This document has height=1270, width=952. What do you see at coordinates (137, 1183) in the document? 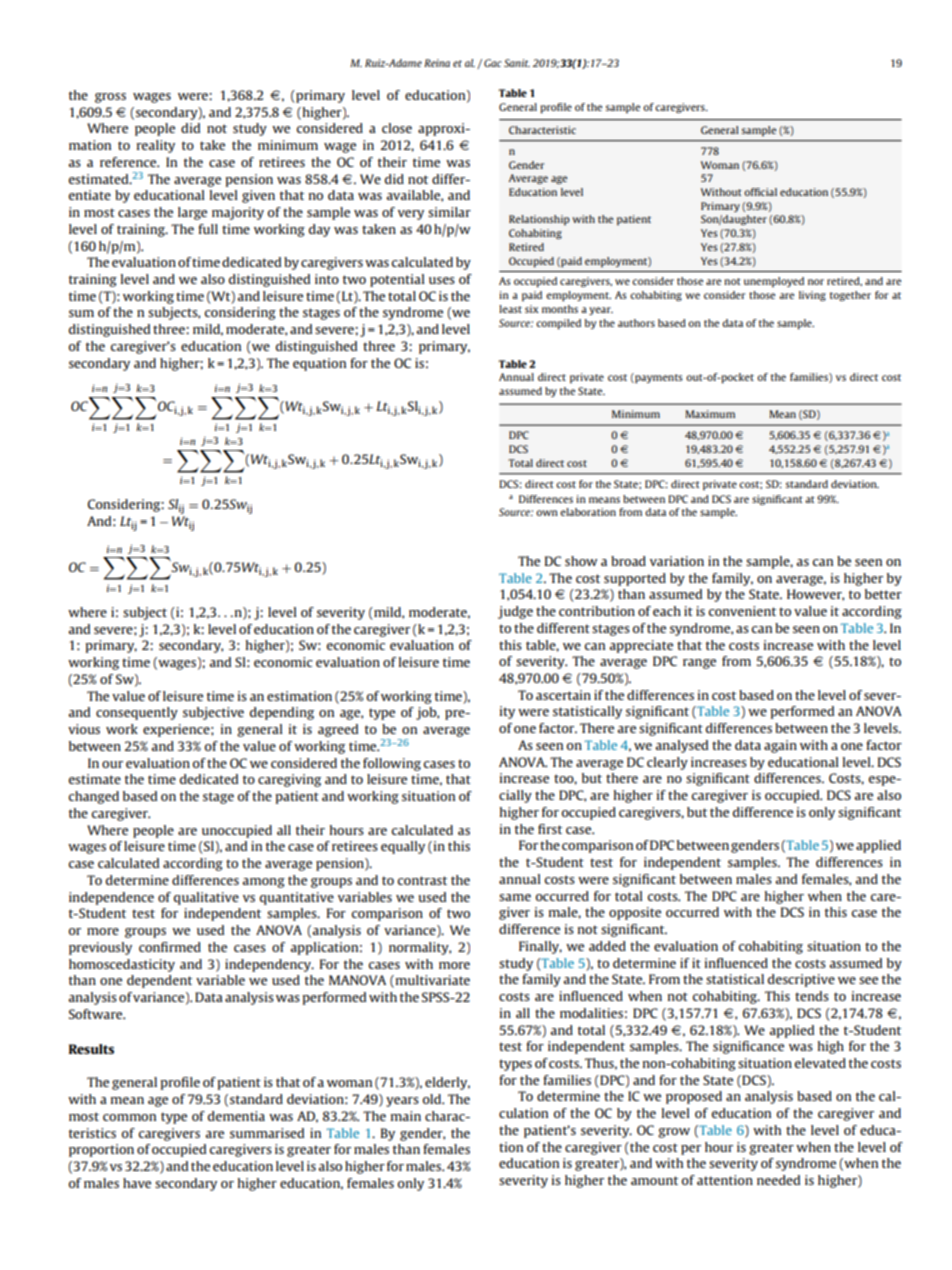
I see `have` at bounding box center [137, 1183].
